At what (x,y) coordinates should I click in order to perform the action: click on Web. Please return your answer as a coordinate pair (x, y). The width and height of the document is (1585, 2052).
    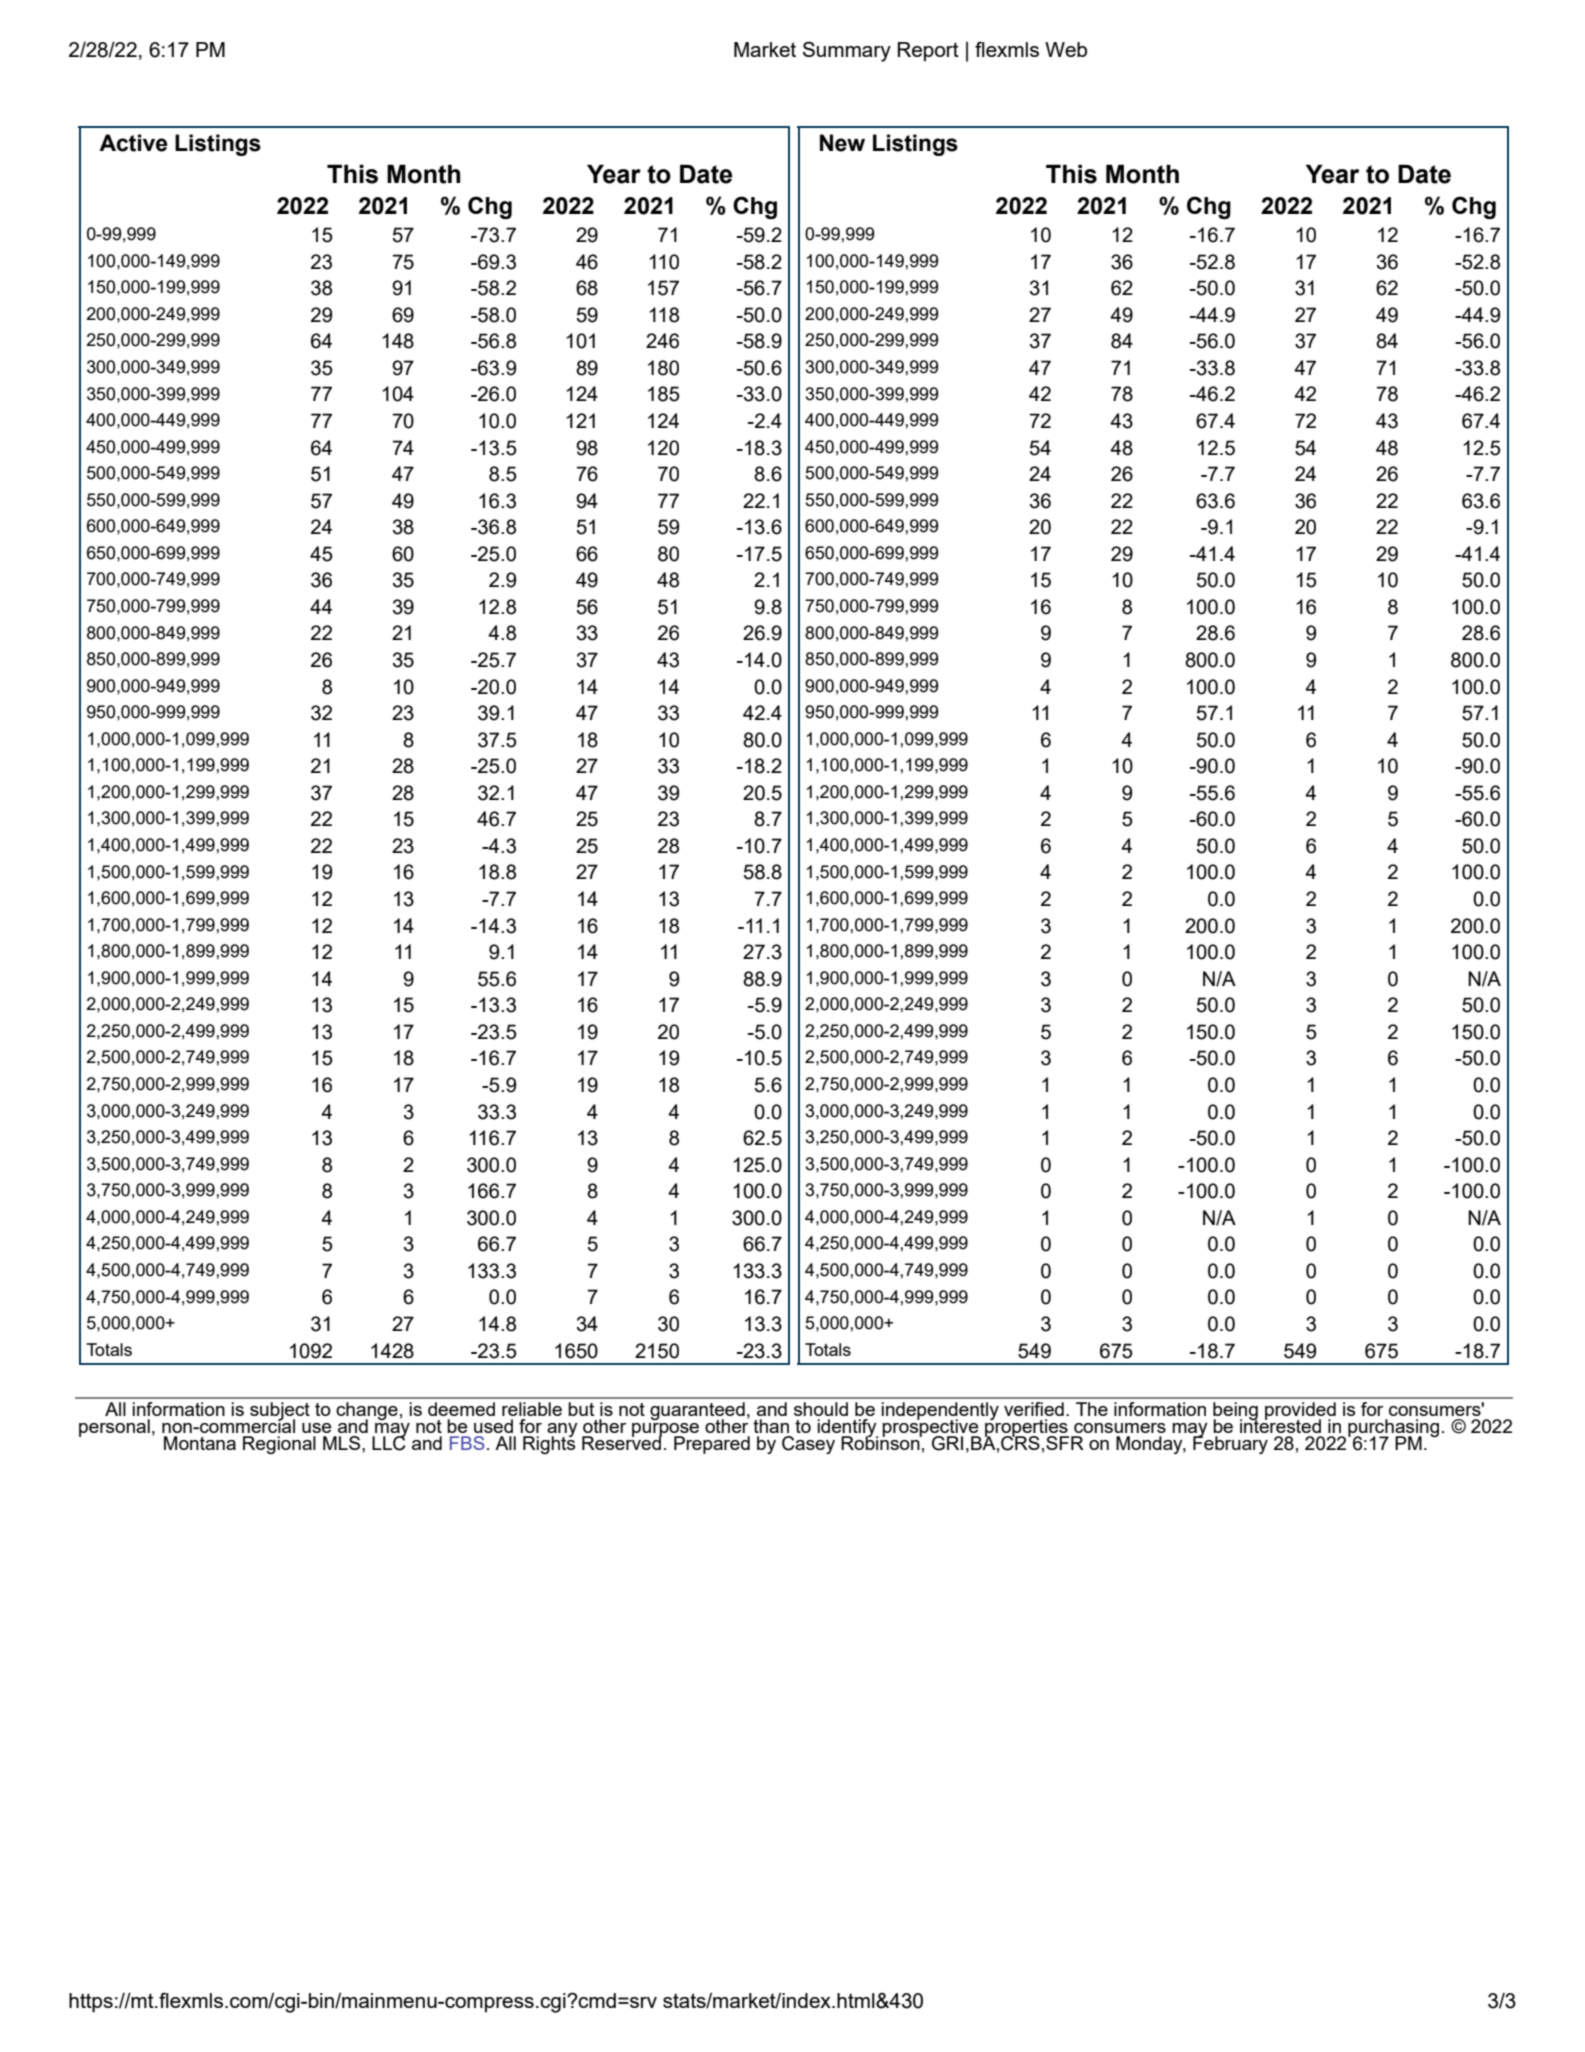
    Looking at the image, I should click on (1066, 49).
